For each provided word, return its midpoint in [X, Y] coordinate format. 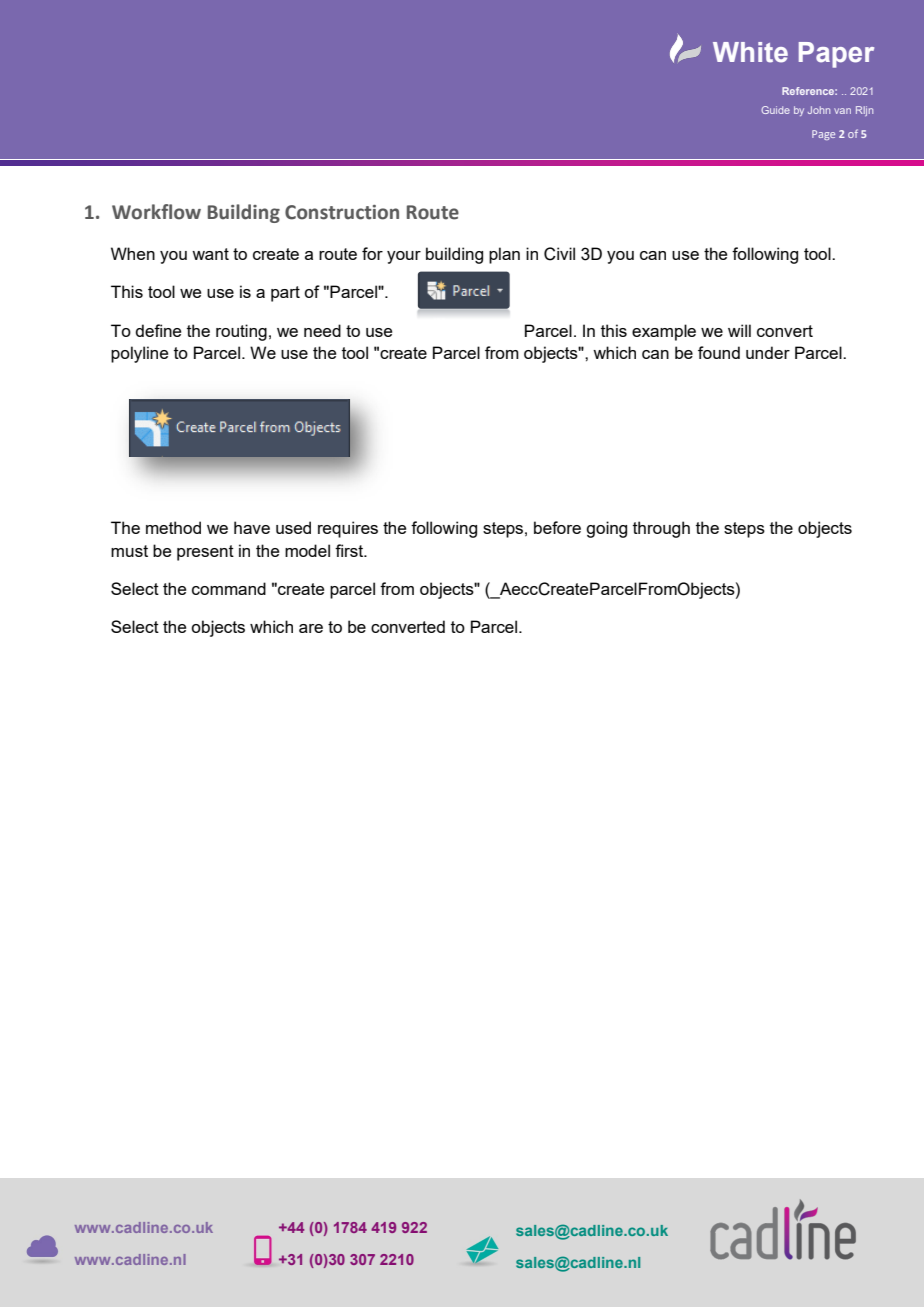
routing [241, 332]
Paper [836, 55]
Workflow [156, 212]
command [229, 588]
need [322, 330]
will [739, 330]
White [750, 52]
